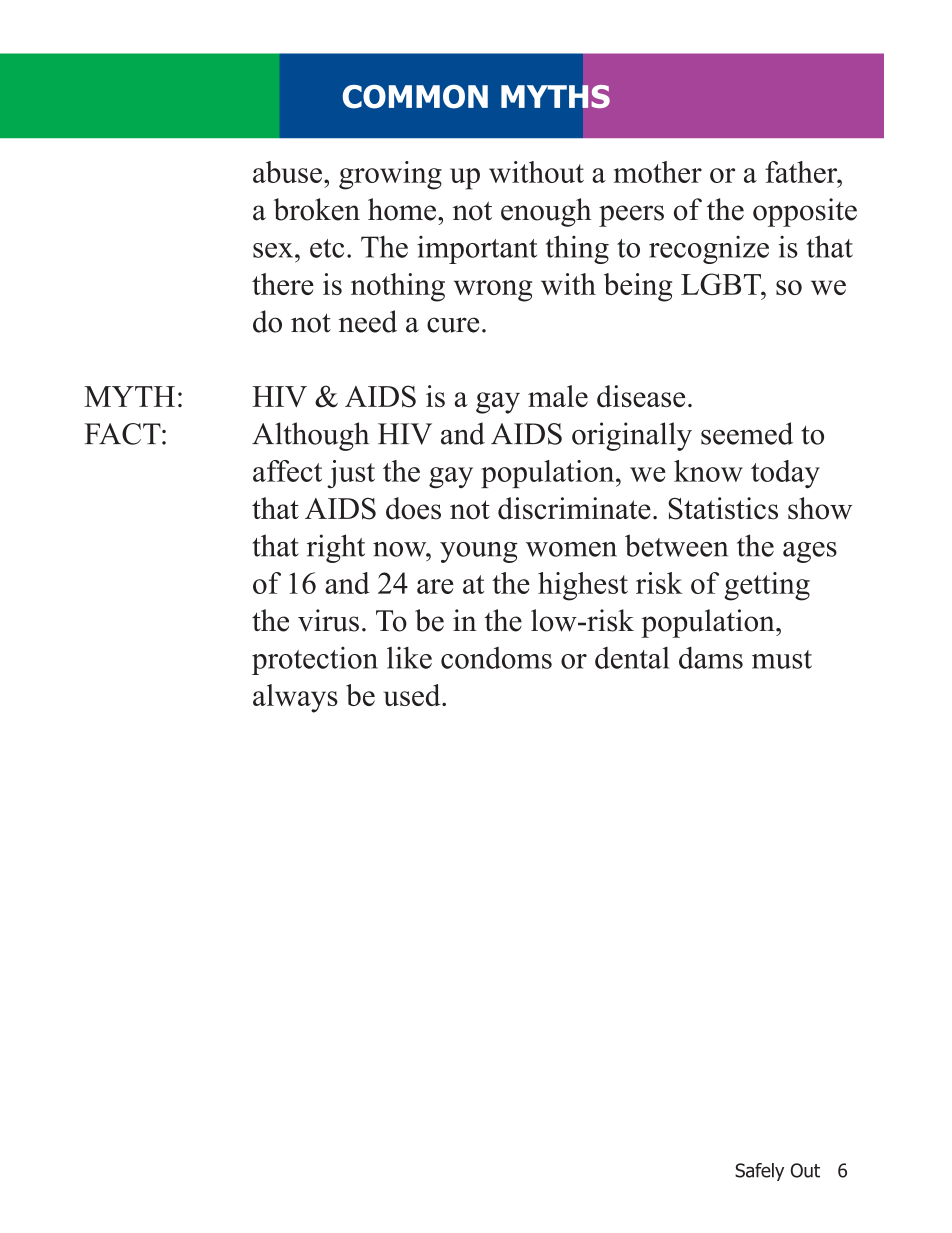  Describe the element at coordinates (782, 659) in the screenshot. I see `must` at that location.
